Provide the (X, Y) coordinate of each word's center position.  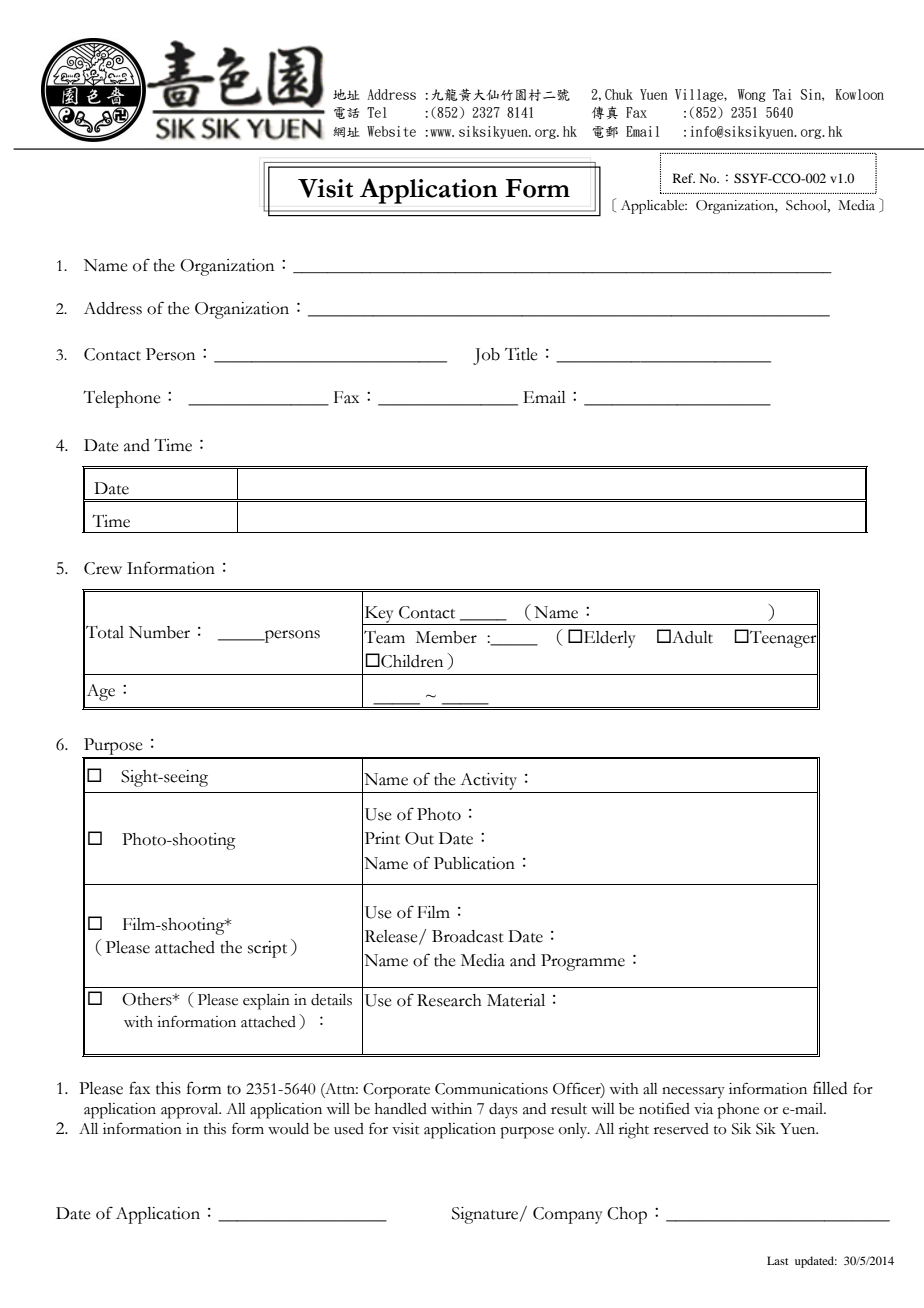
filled (830, 1088)
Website (391, 131)
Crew (103, 568)
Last (777, 1260)
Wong (752, 95)
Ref (684, 178)
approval (191, 1111)
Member (446, 637)
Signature (486, 1215)
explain (266, 1002)
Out (419, 838)
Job (486, 356)
